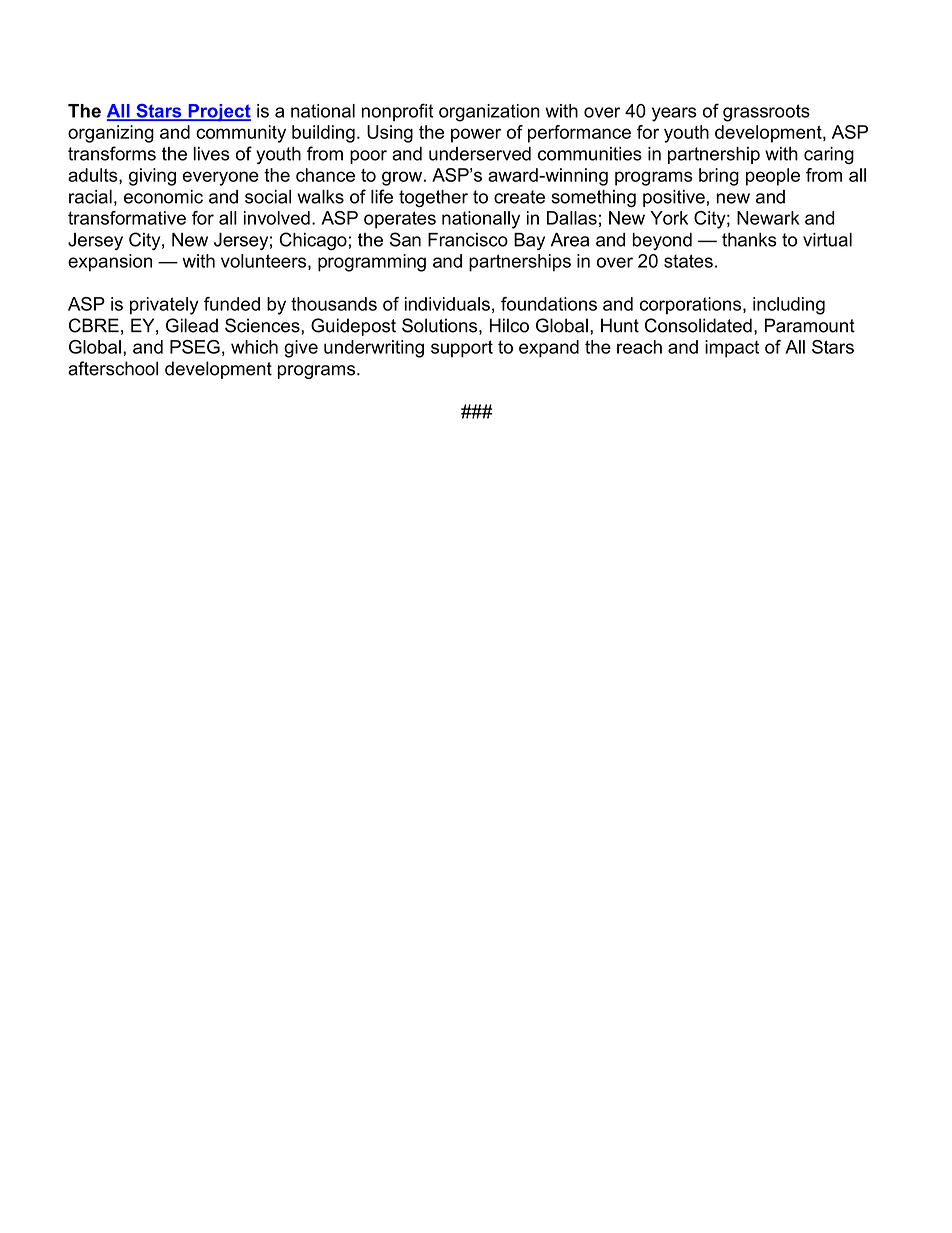  Describe the element at coordinates (688, 261) in the screenshot. I see `states` at that location.
